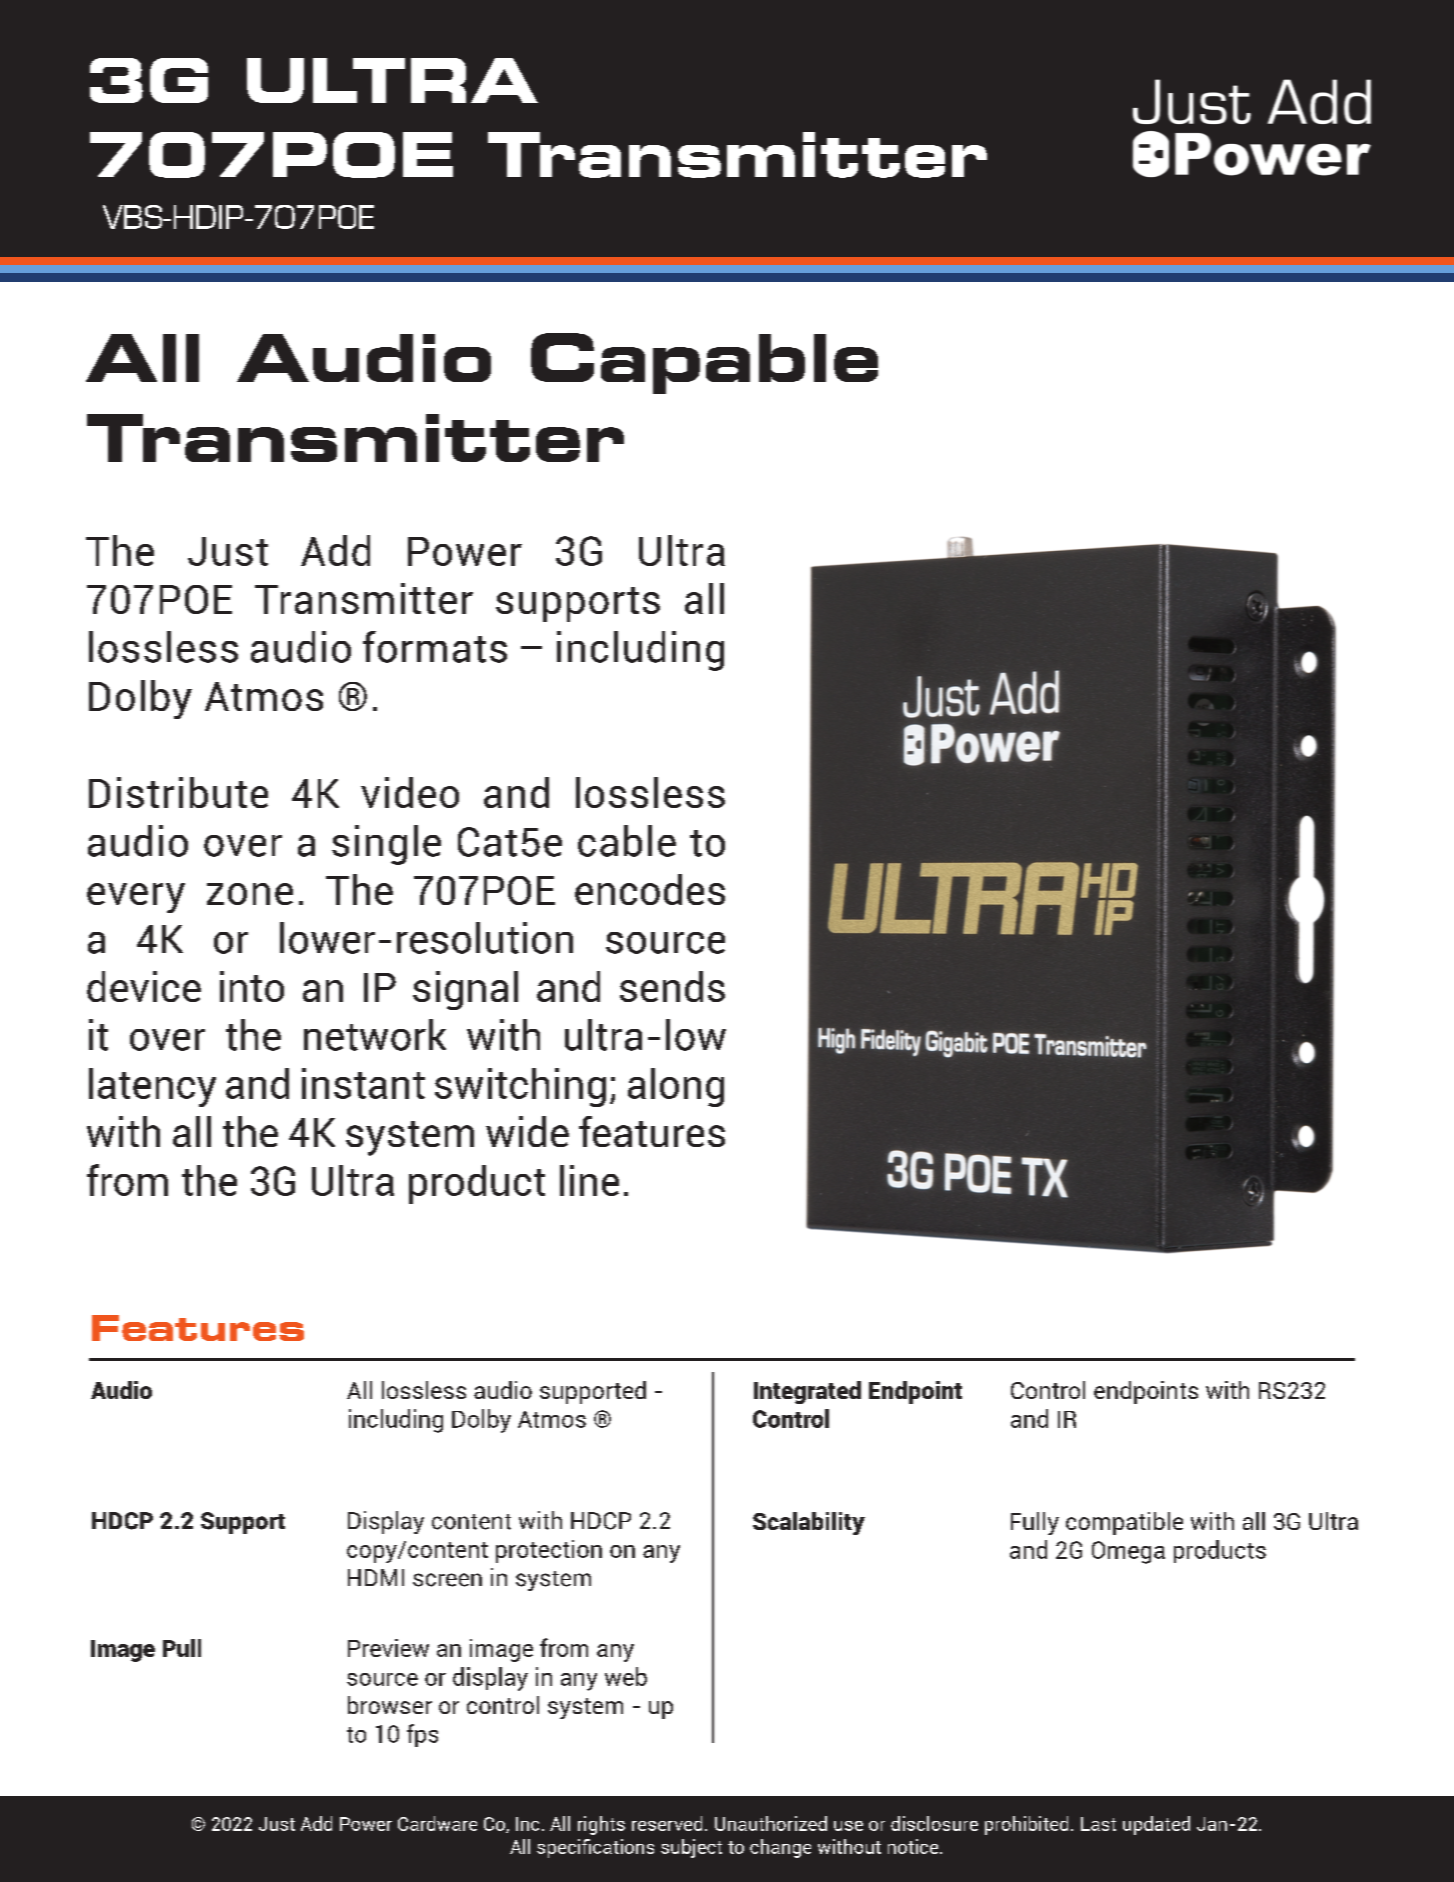 The image size is (1454, 1882). What do you see at coordinates (650, 889) in the page?
I see `encodes` at bounding box center [650, 889].
